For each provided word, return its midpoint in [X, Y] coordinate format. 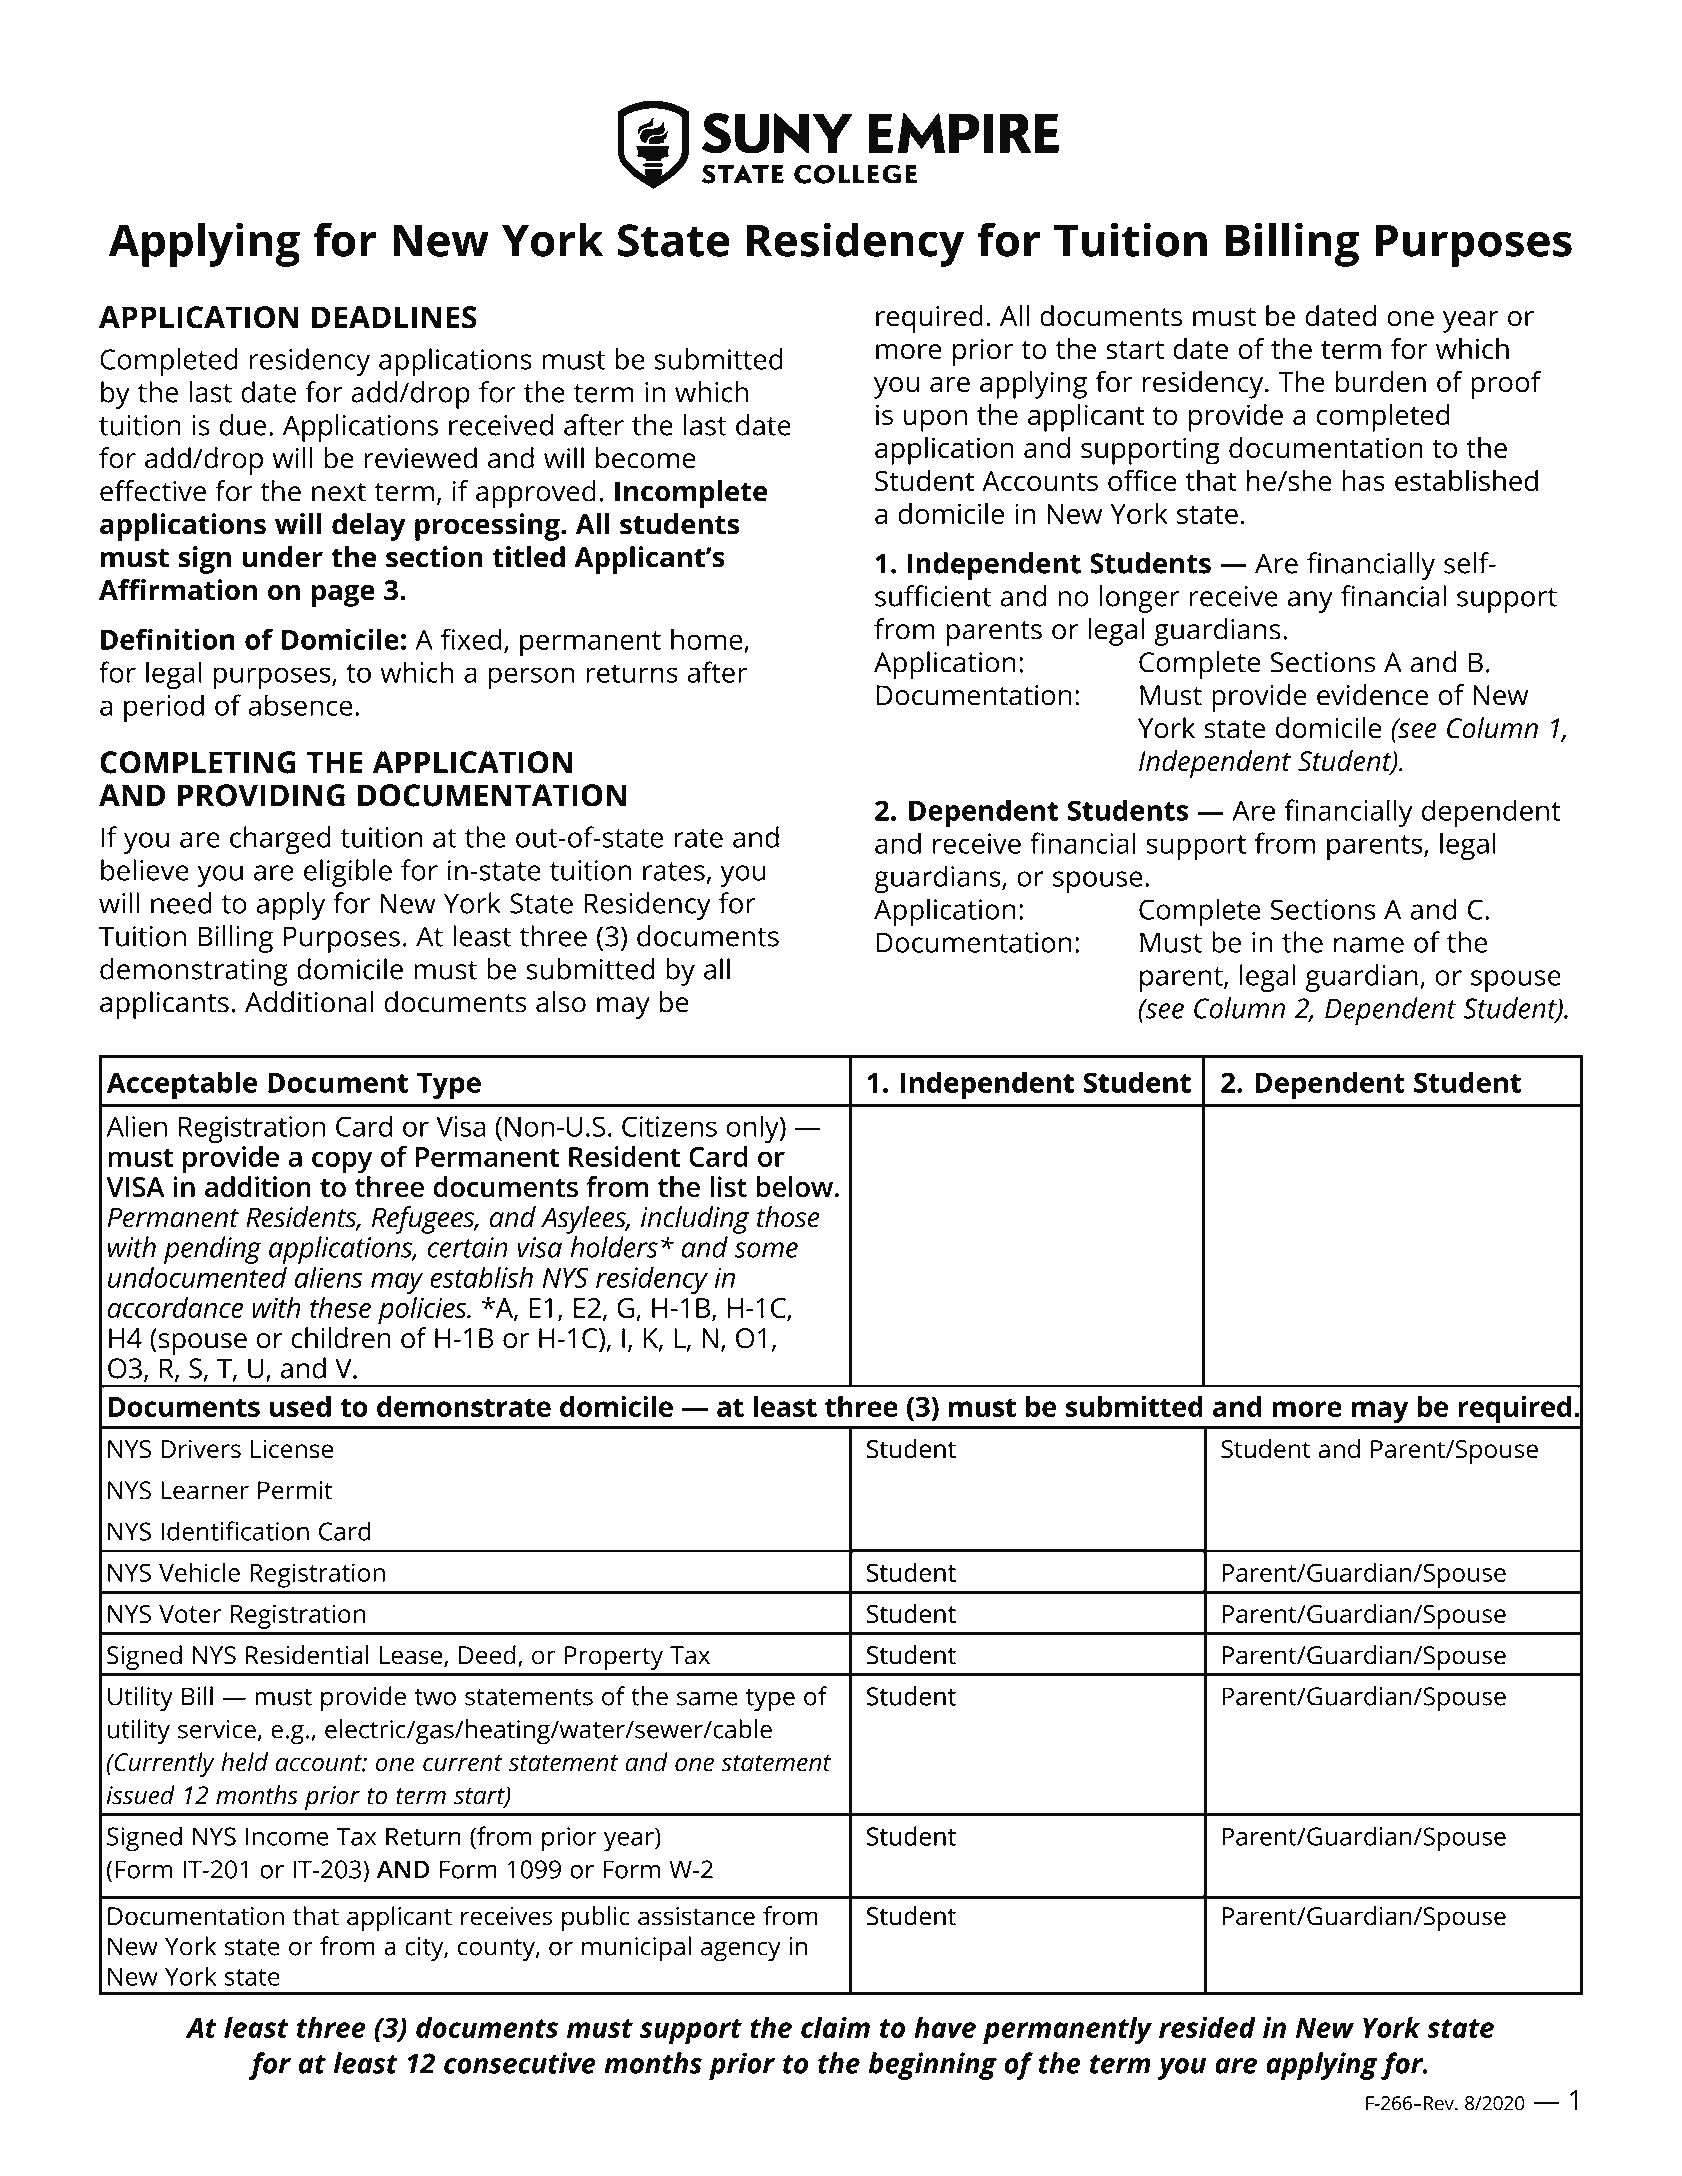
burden [1381, 382]
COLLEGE [855, 174]
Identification [235, 1531]
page [343, 595]
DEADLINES [394, 317]
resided [1207, 2027]
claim [835, 2027]
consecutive [520, 2063]
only [754, 1129]
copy [342, 1162]
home [707, 639]
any [1310, 602]
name [1369, 945]
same [707, 1698]
